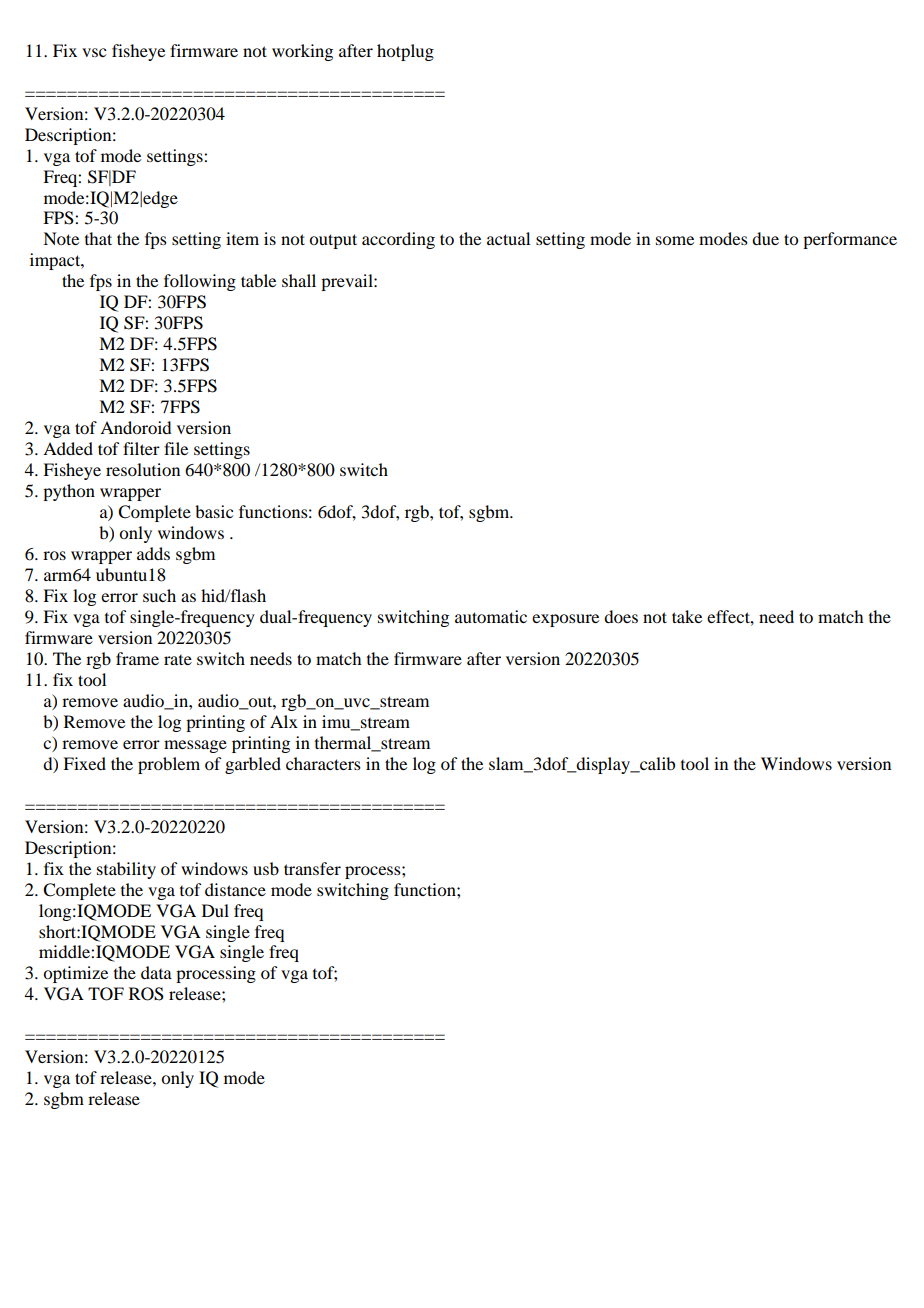 The image size is (924, 1308). I want to click on due, so click(765, 238).
